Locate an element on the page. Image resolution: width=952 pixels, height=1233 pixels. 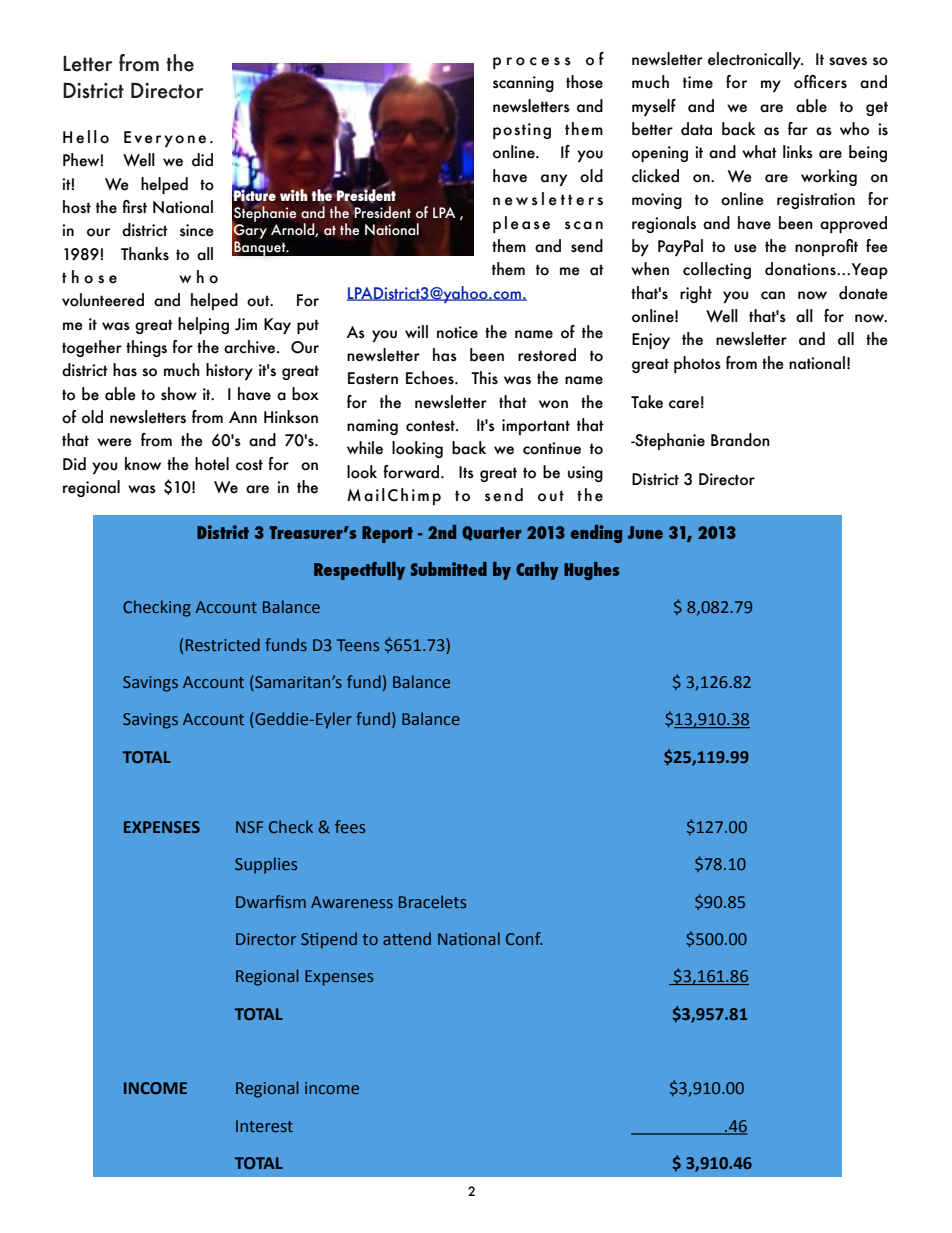
Hughes is located at coordinates (591, 571).
